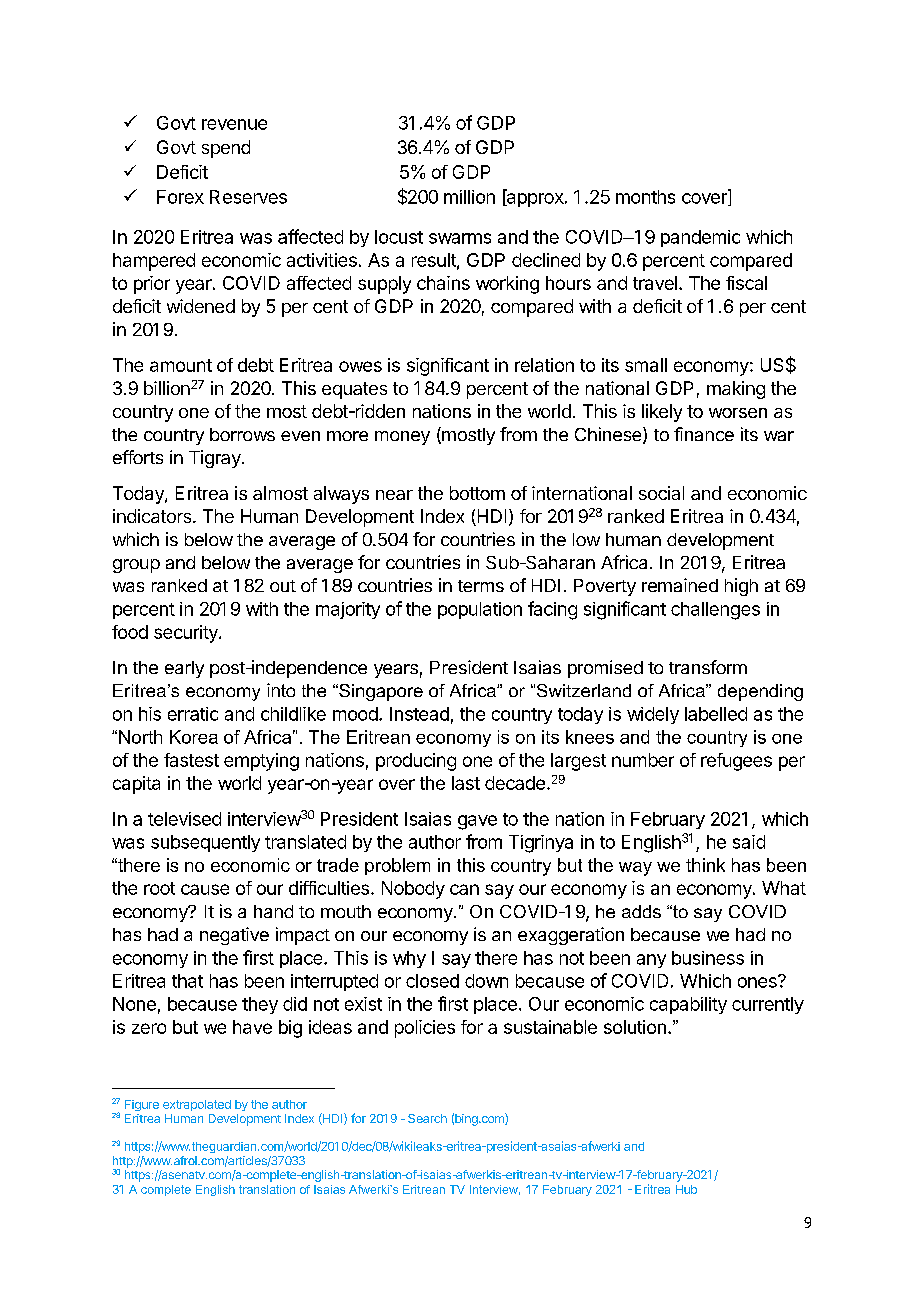 The width and height of the screenshot is (924, 1308). I want to click on subsequently, so click(205, 843).
